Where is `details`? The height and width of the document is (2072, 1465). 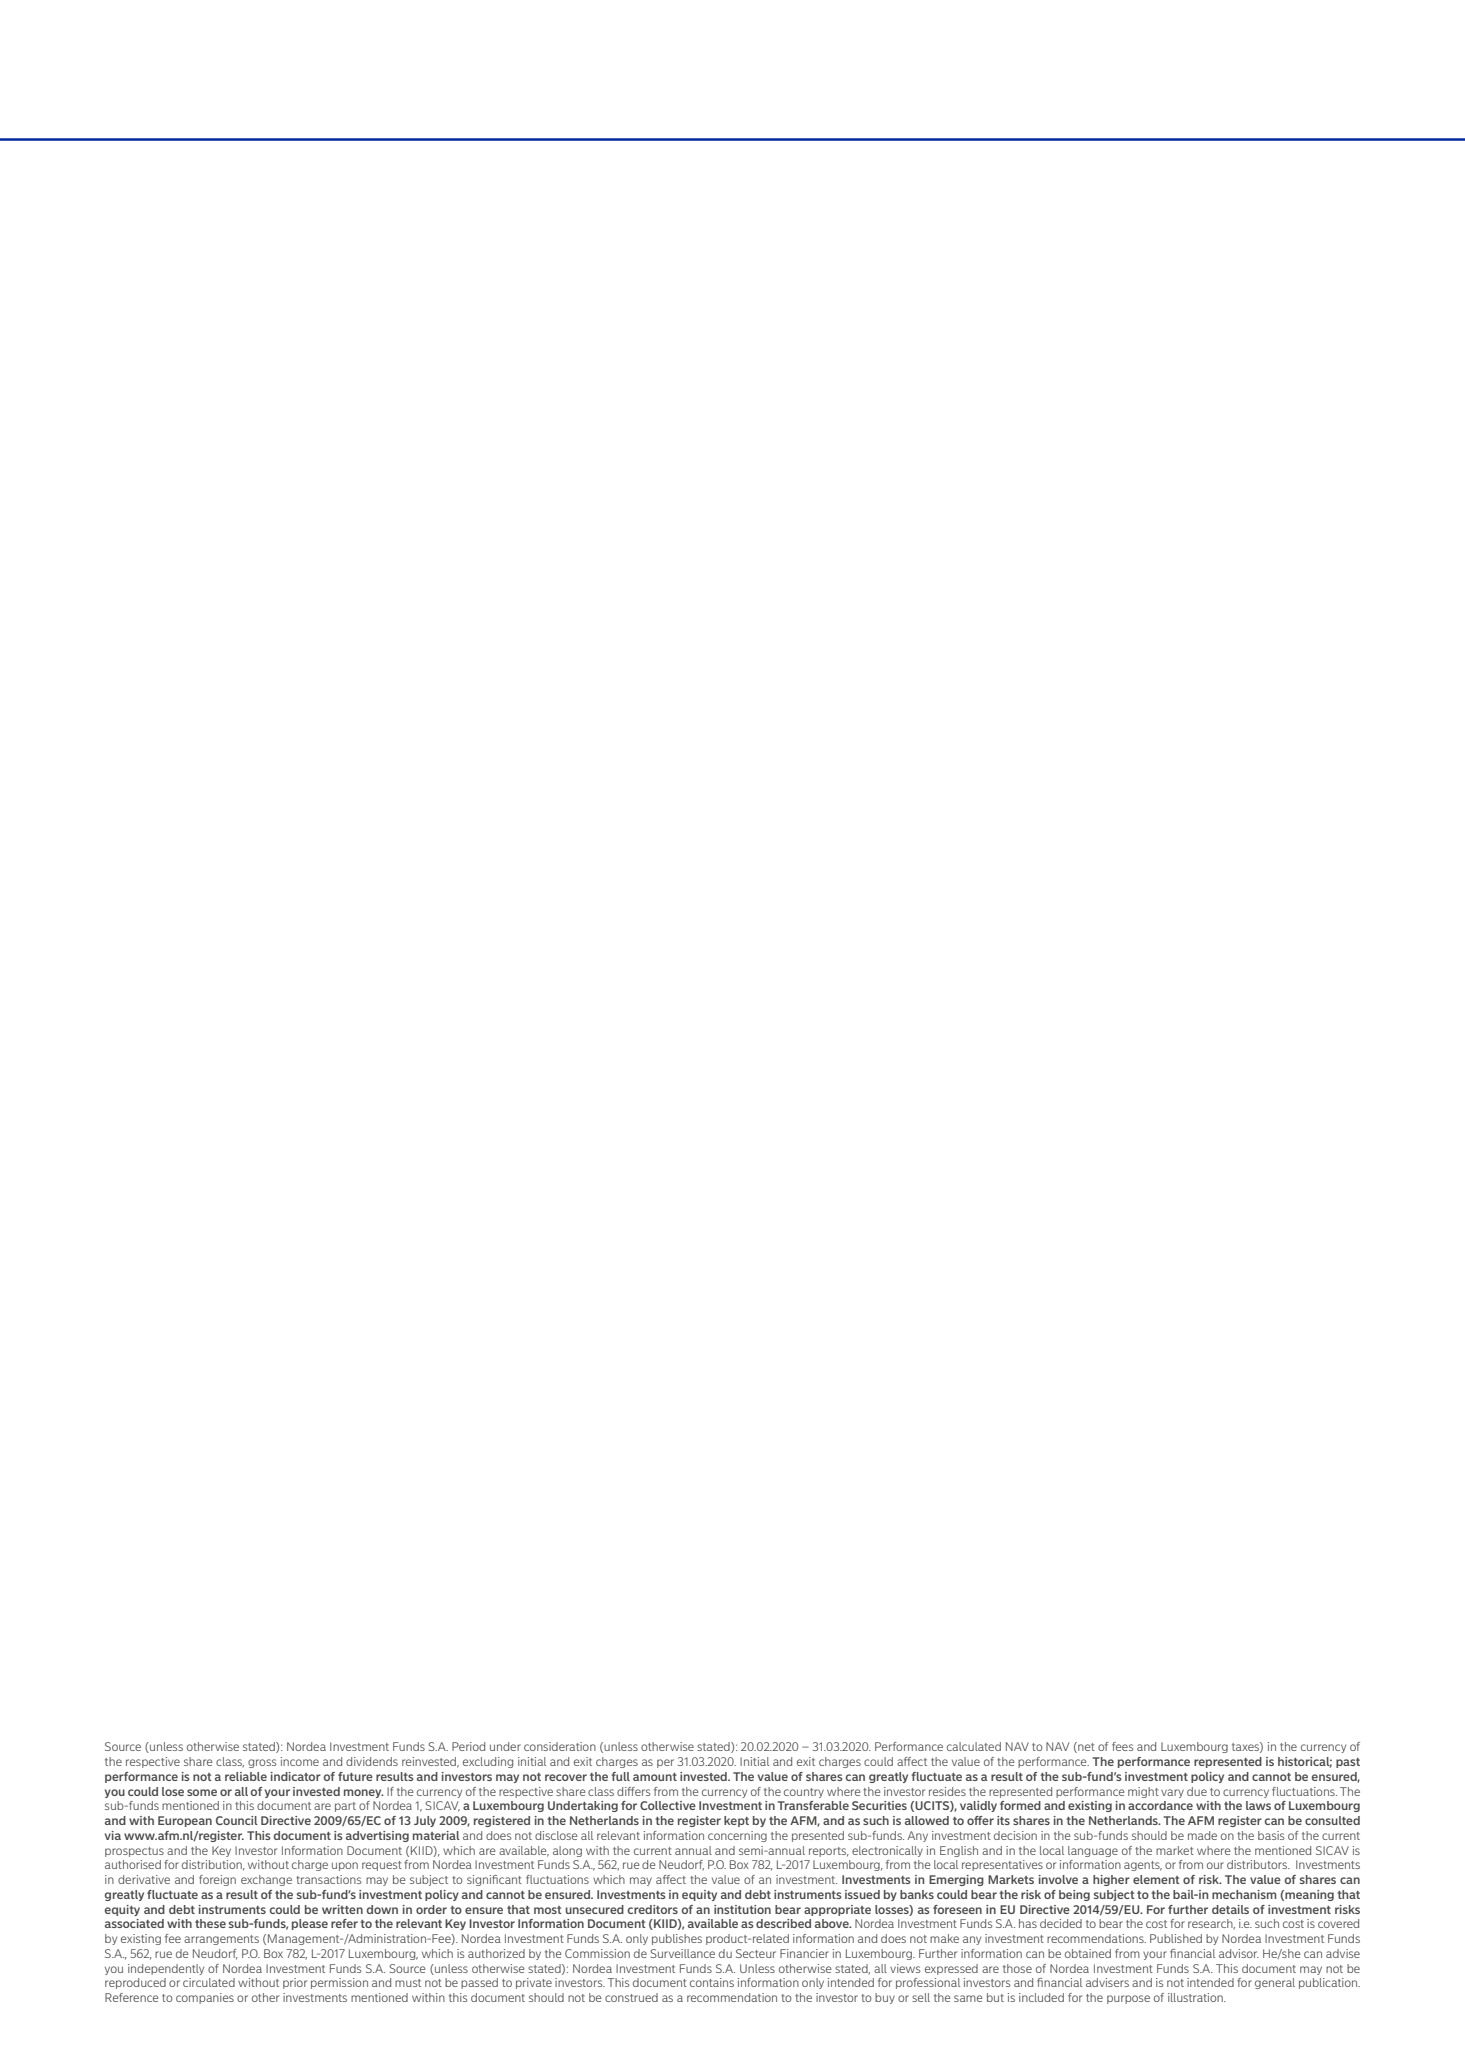 details is located at coordinates (1230, 1909).
